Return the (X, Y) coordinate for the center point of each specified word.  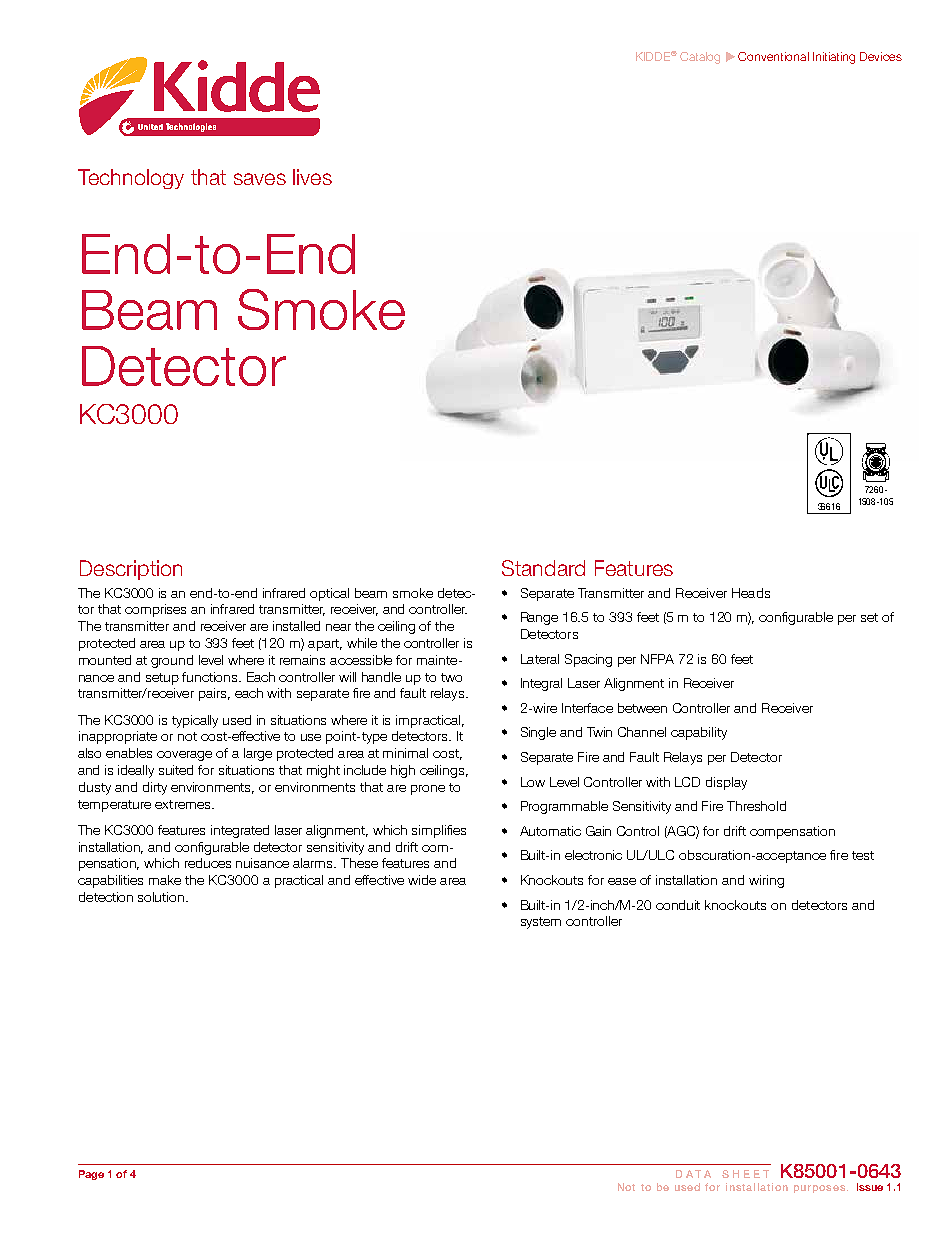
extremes (184, 804)
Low (533, 782)
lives (312, 177)
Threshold (756, 806)
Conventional (773, 56)
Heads (751, 593)
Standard (543, 568)
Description (131, 570)
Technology (131, 179)
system (541, 923)
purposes (819, 1189)
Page (91, 1175)
